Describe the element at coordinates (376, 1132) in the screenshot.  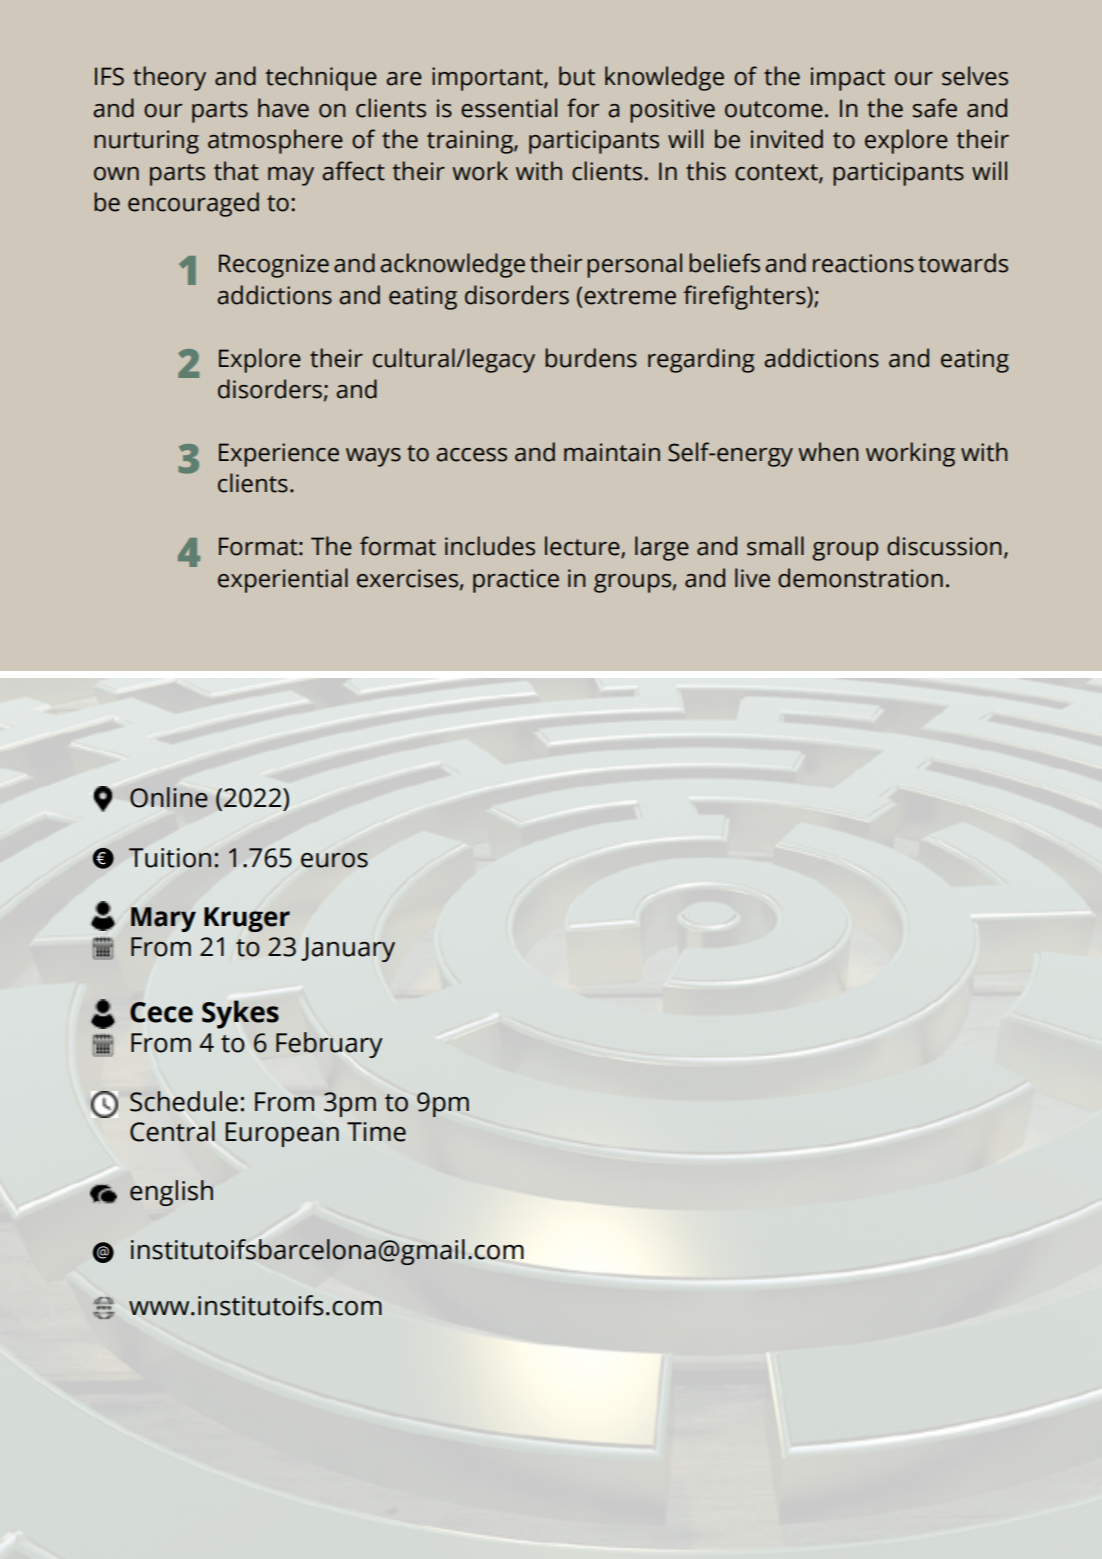
I see `Time` at that location.
